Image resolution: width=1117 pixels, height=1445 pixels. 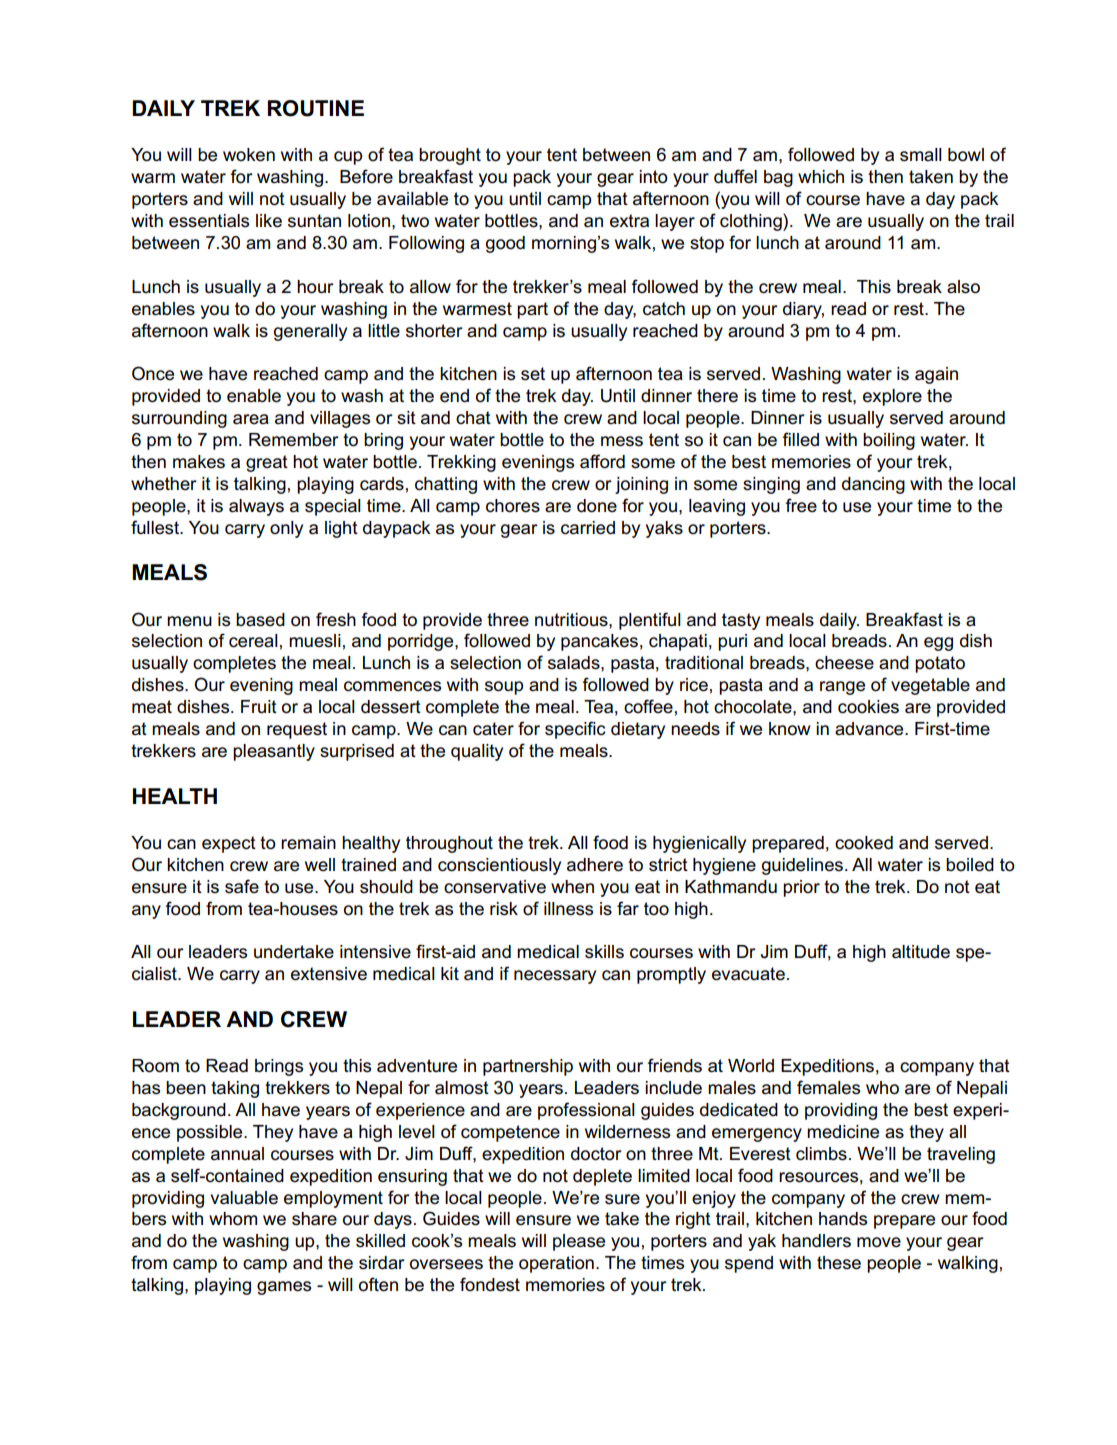 I want to click on woken, so click(x=249, y=155).
